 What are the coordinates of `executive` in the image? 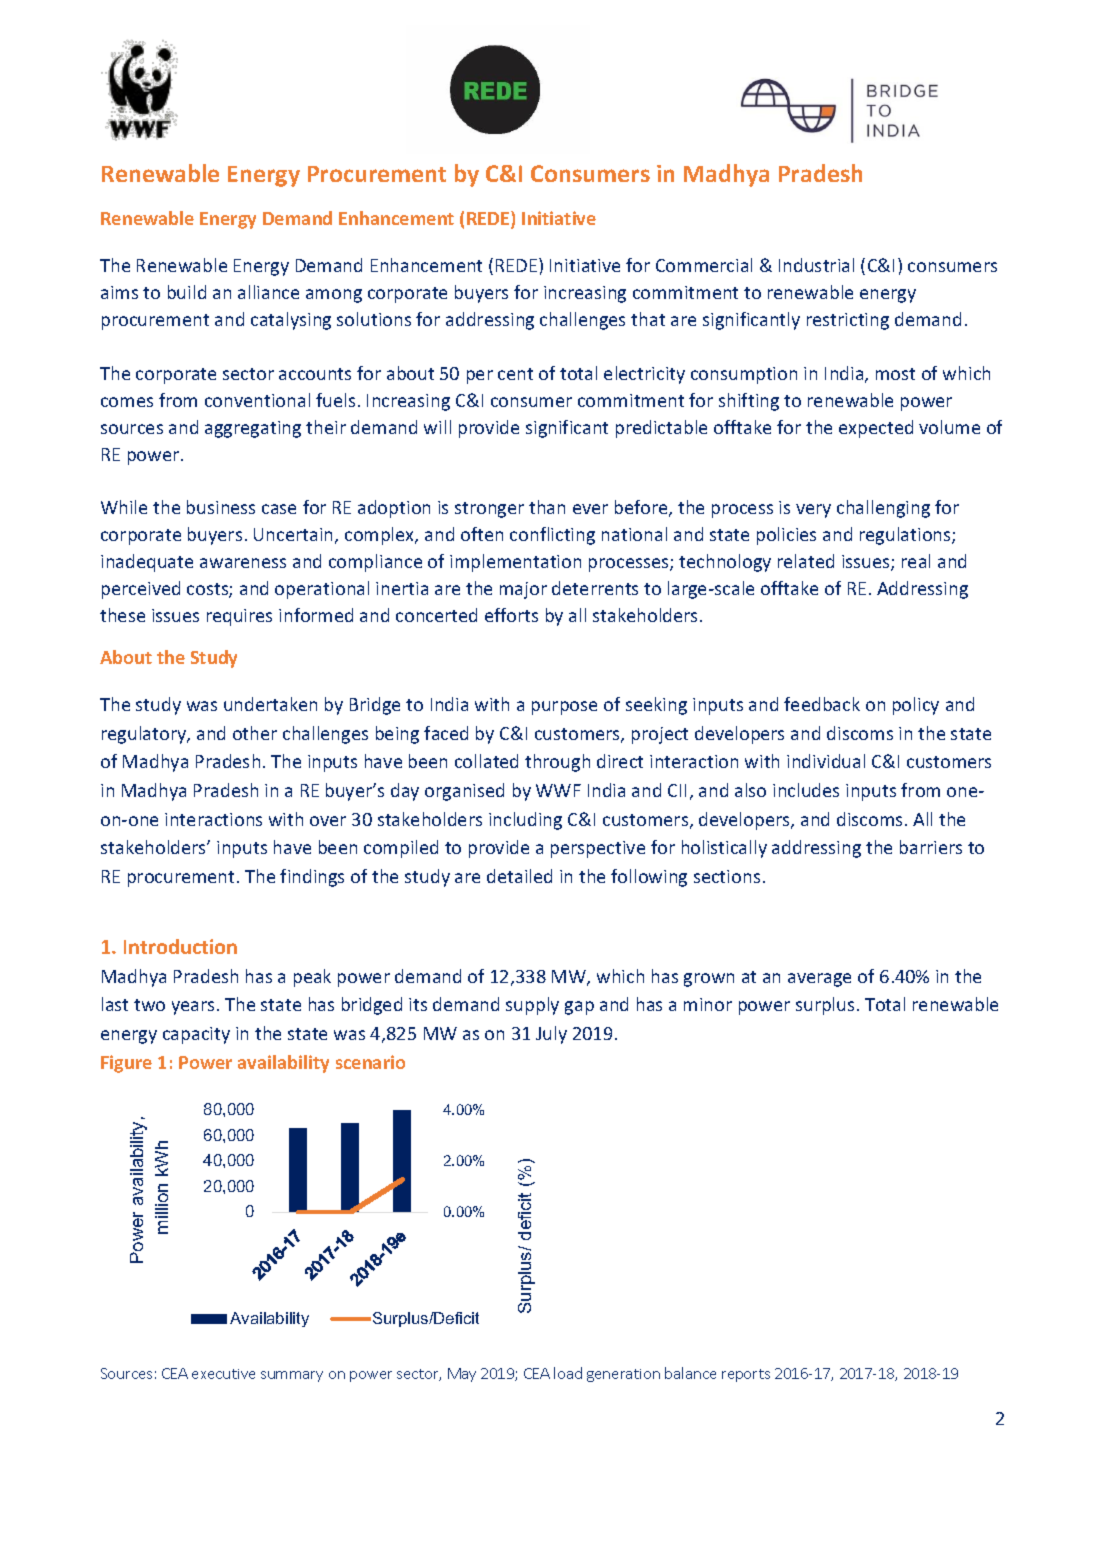 It's located at (223, 1374).
